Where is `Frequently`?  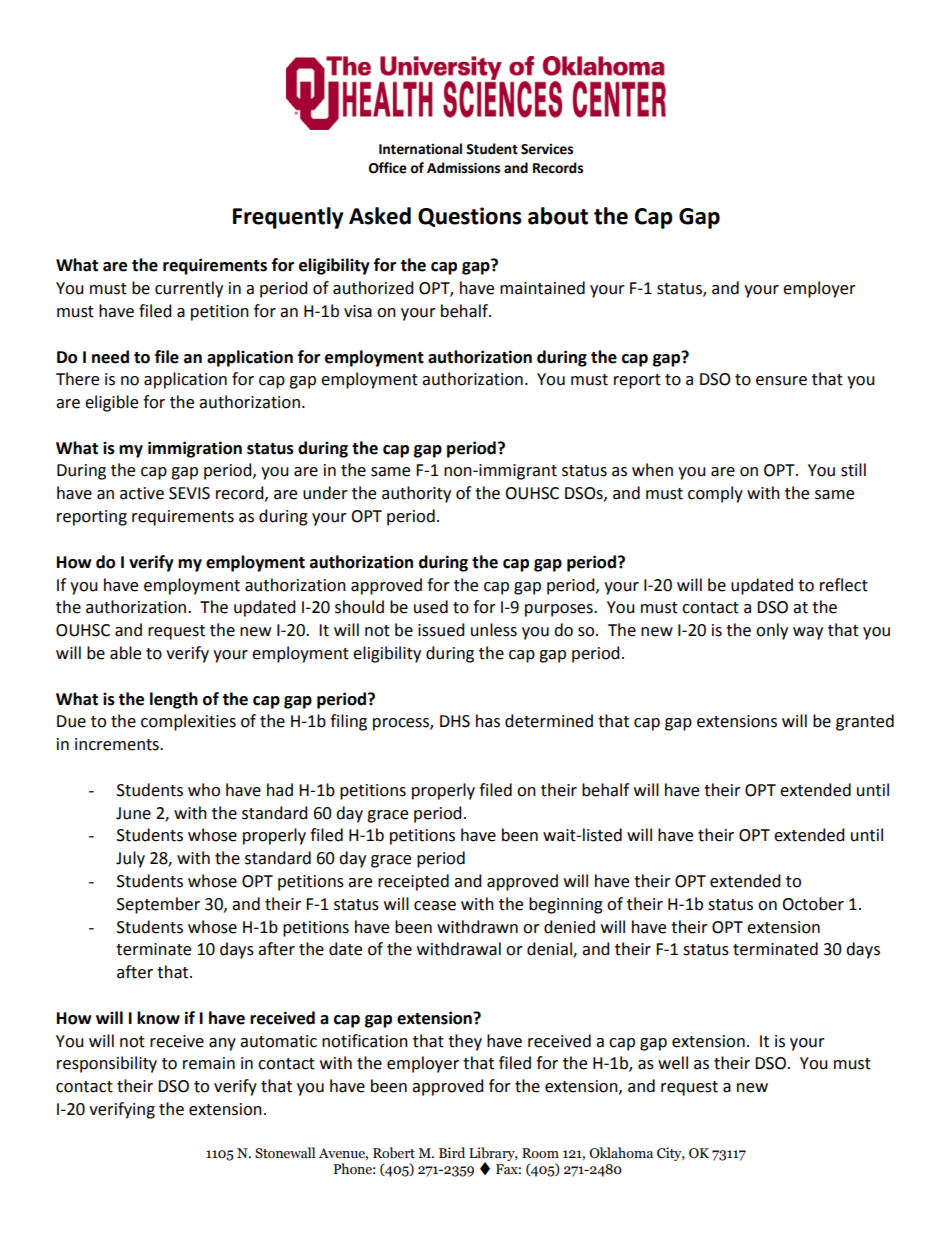 Frequently is located at coordinates (288, 218).
